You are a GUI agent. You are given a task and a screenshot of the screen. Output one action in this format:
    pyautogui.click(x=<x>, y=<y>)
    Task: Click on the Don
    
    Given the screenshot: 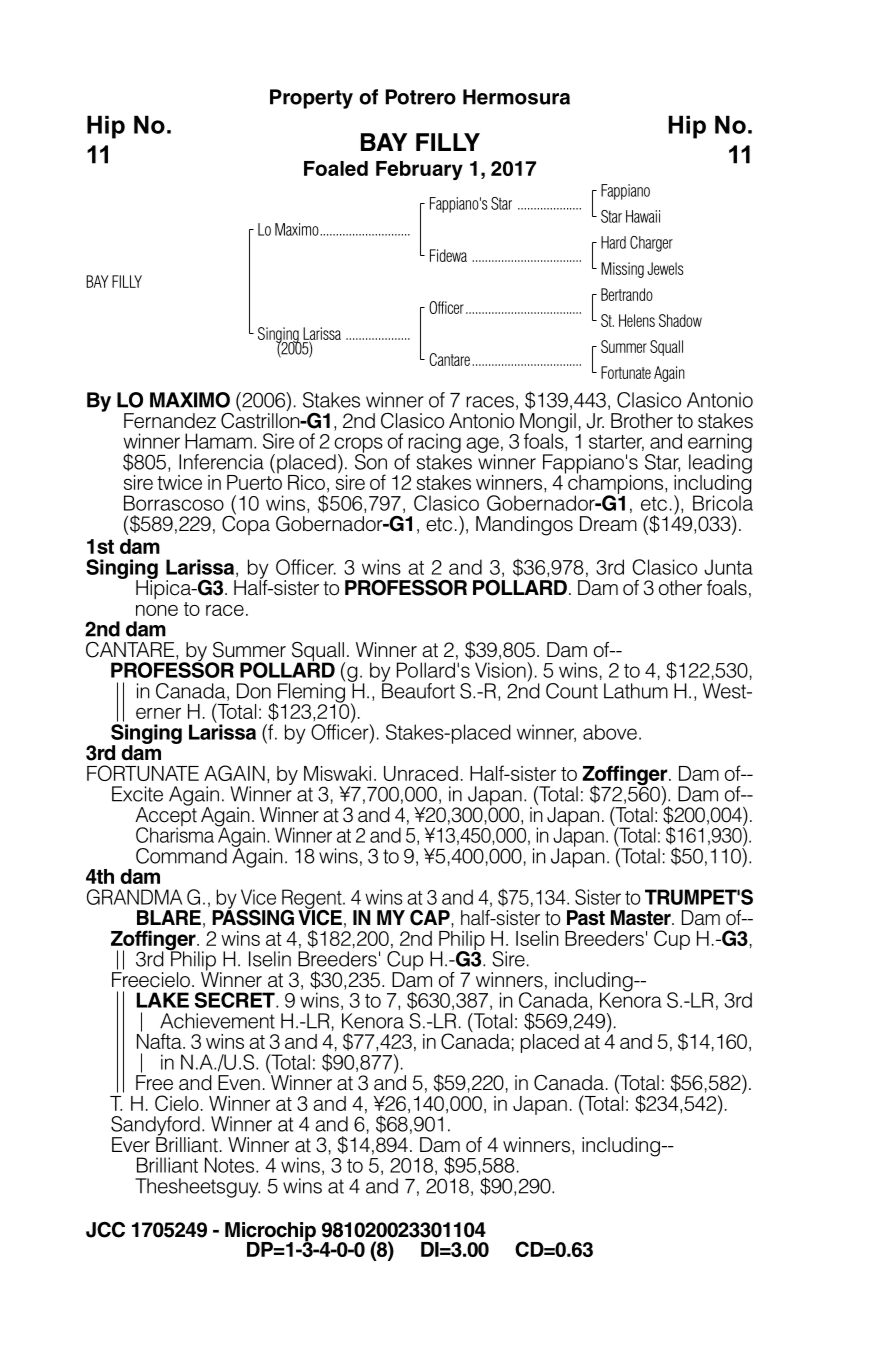 What is the action you would take?
    pyautogui.click(x=254, y=691)
